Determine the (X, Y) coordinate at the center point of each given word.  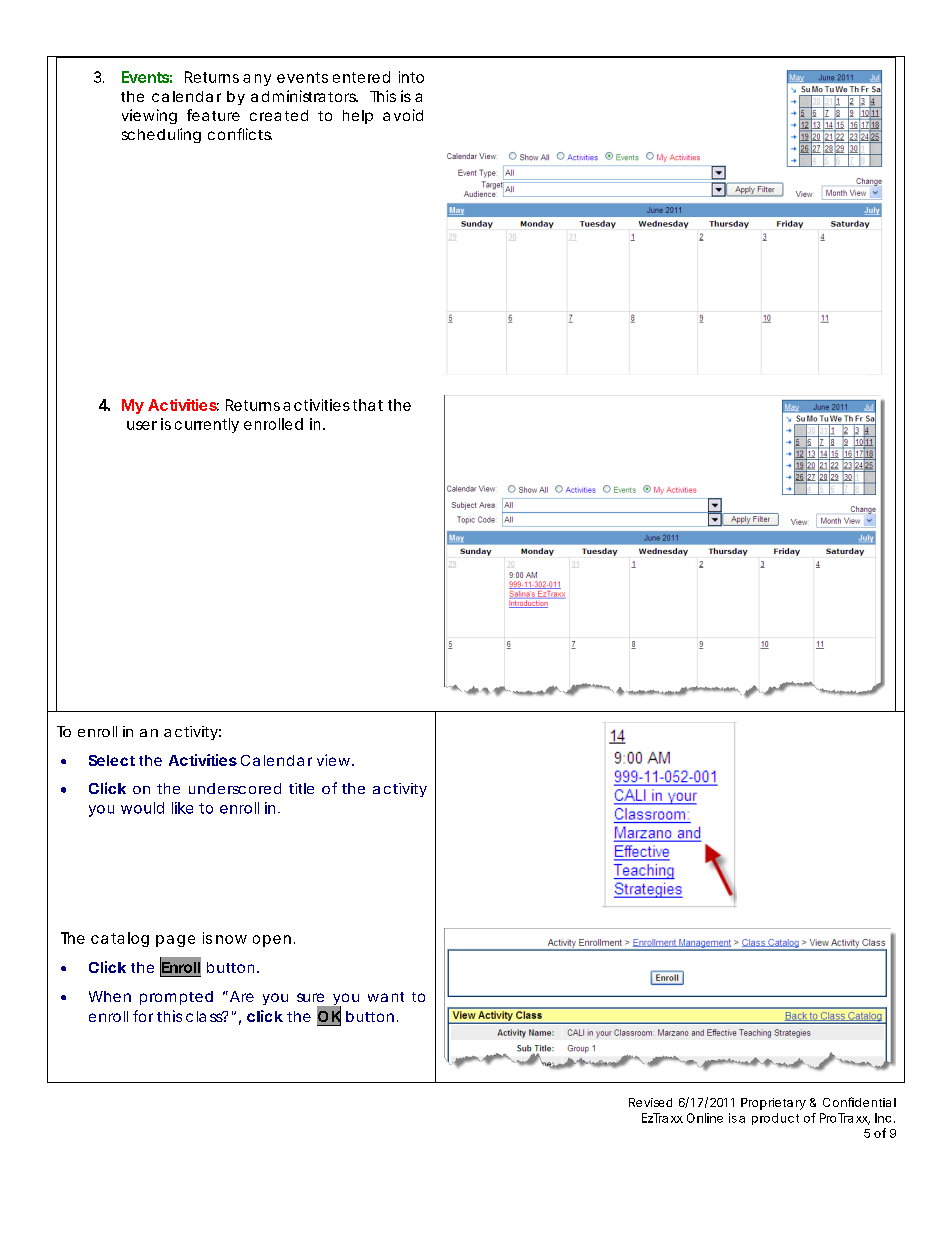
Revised (650, 1102)
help (358, 117)
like (182, 808)
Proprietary (773, 1104)
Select (112, 760)
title (301, 788)
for (143, 1016)
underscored (235, 788)
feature (213, 115)
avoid (403, 115)
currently (207, 425)
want (386, 997)
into (411, 77)
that (368, 405)
